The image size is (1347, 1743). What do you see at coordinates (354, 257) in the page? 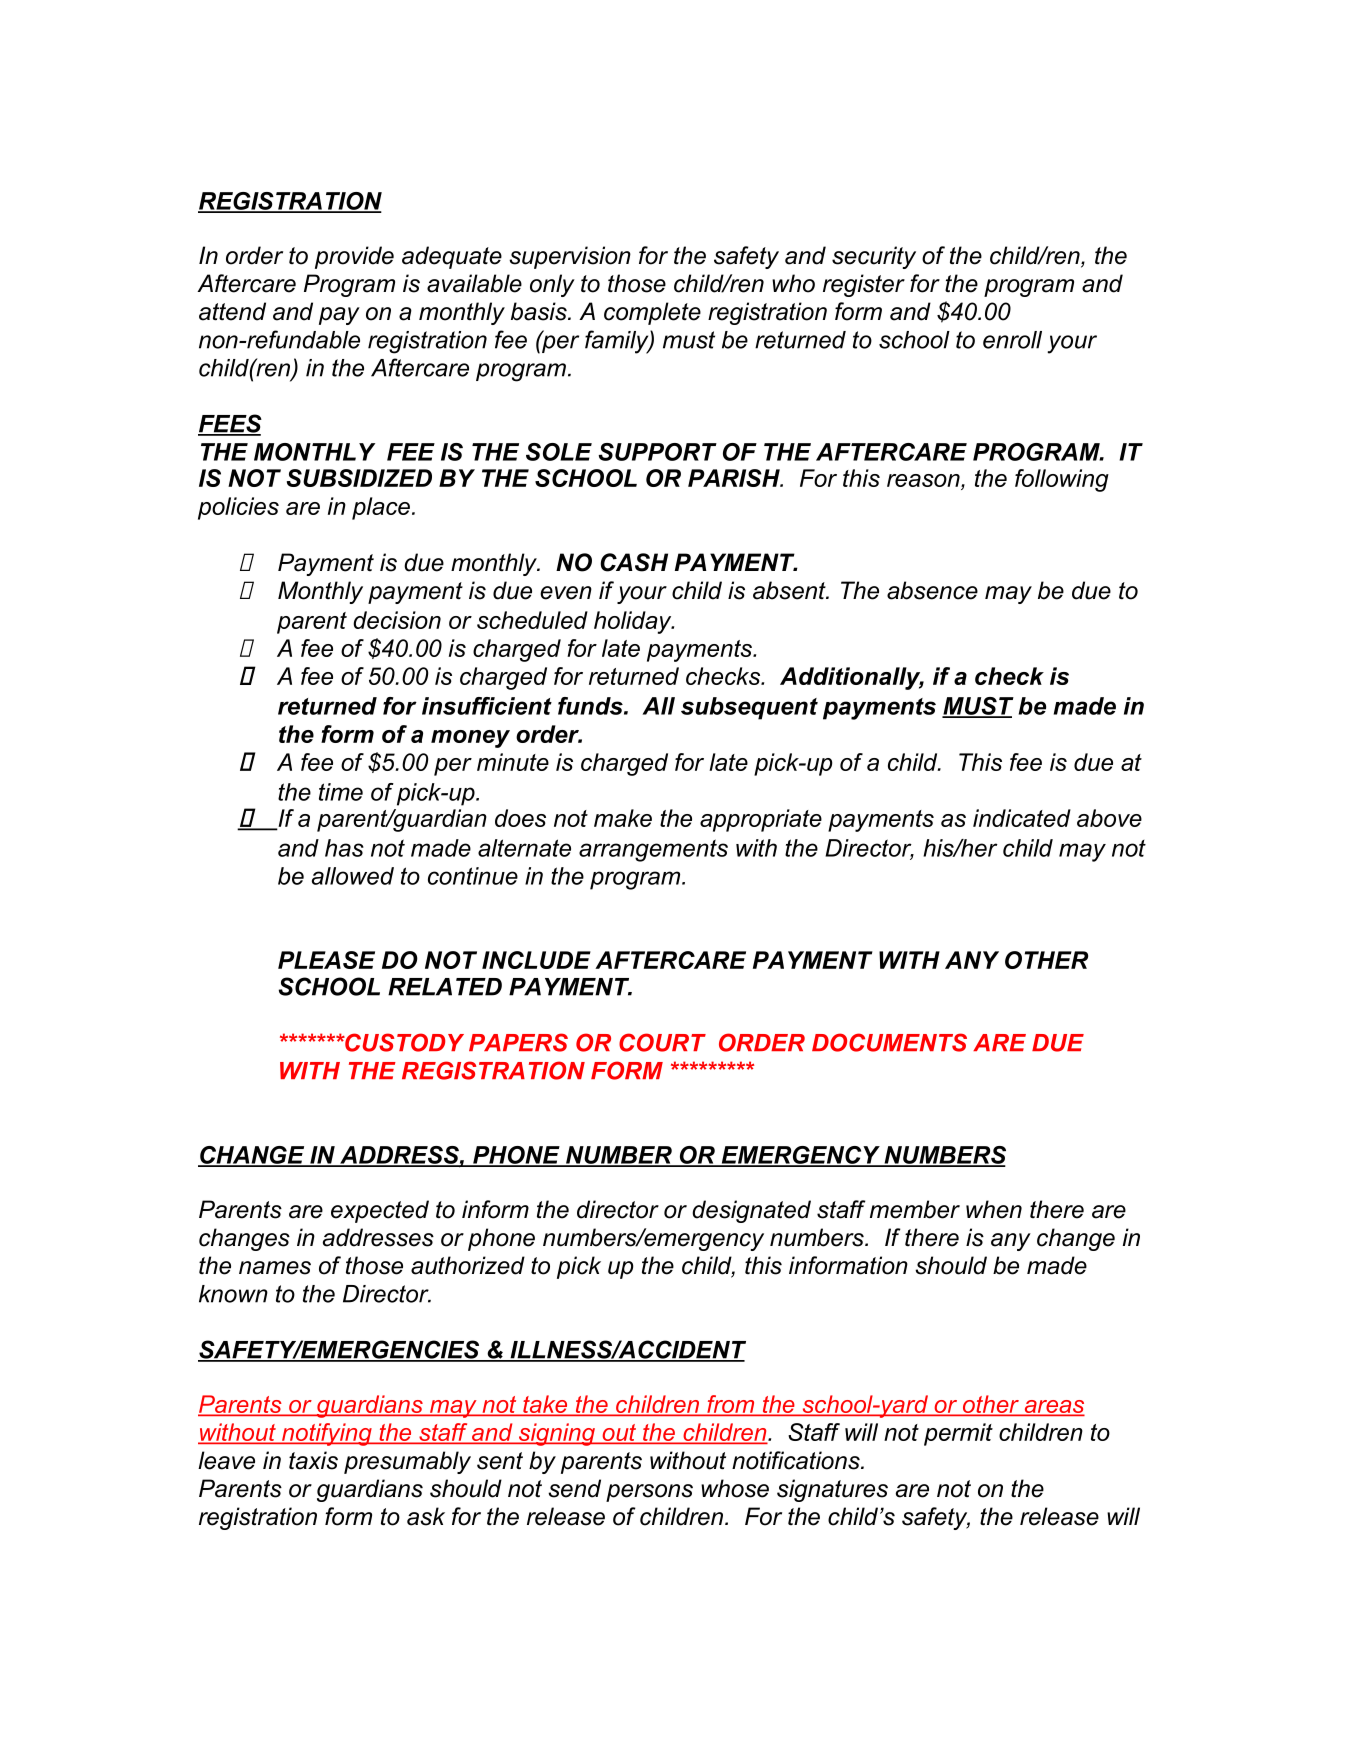
I see `provide` at bounding box center [354, 257].
